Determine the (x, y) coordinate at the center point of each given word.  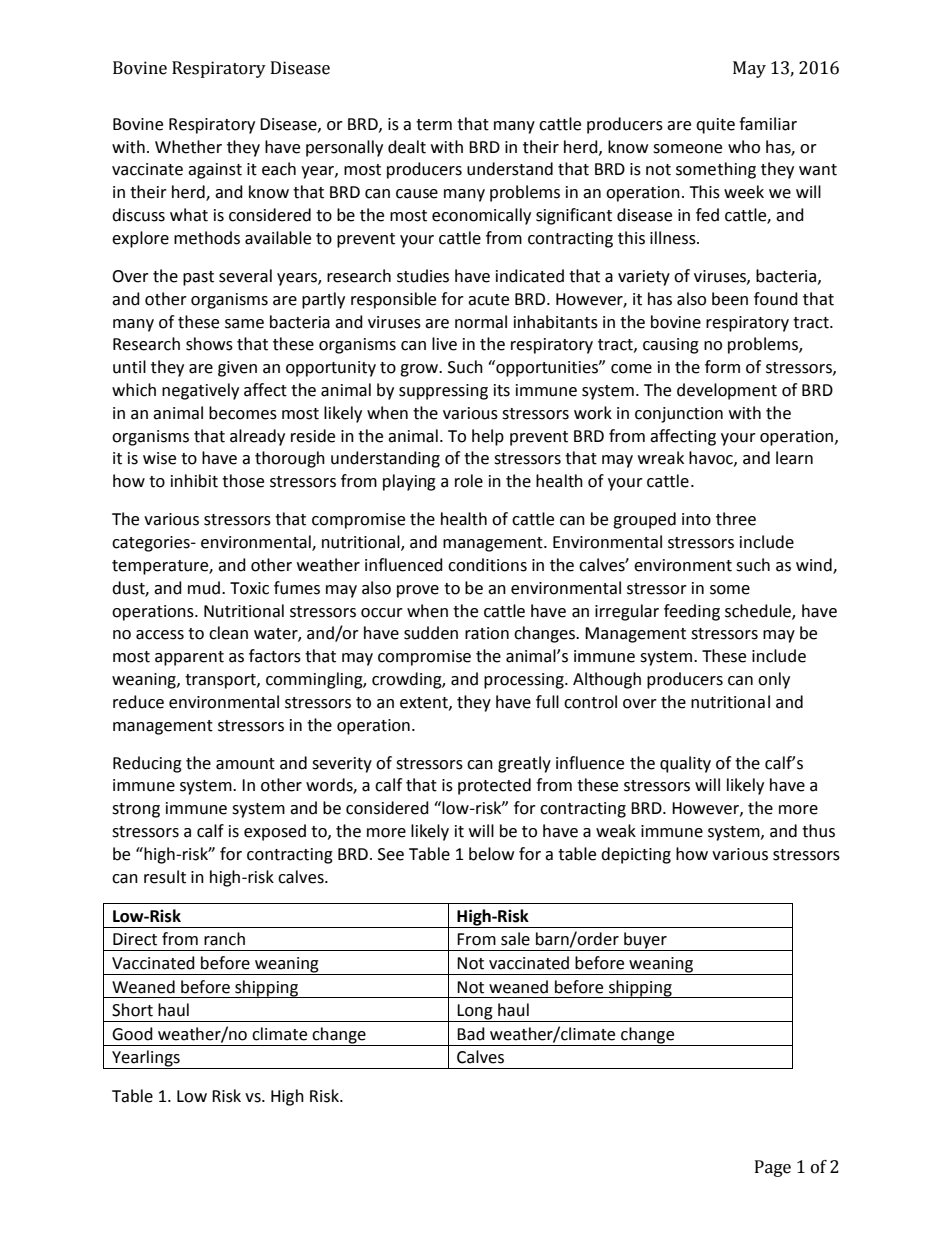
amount (245, 764)
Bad (471, 1034)
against (215, 171)
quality (685, 764)
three (736, 519)
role (469, 481)
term (434, 125)
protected (494, 786)
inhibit (194, 481)
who (744, 147)
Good (132, 1034)
